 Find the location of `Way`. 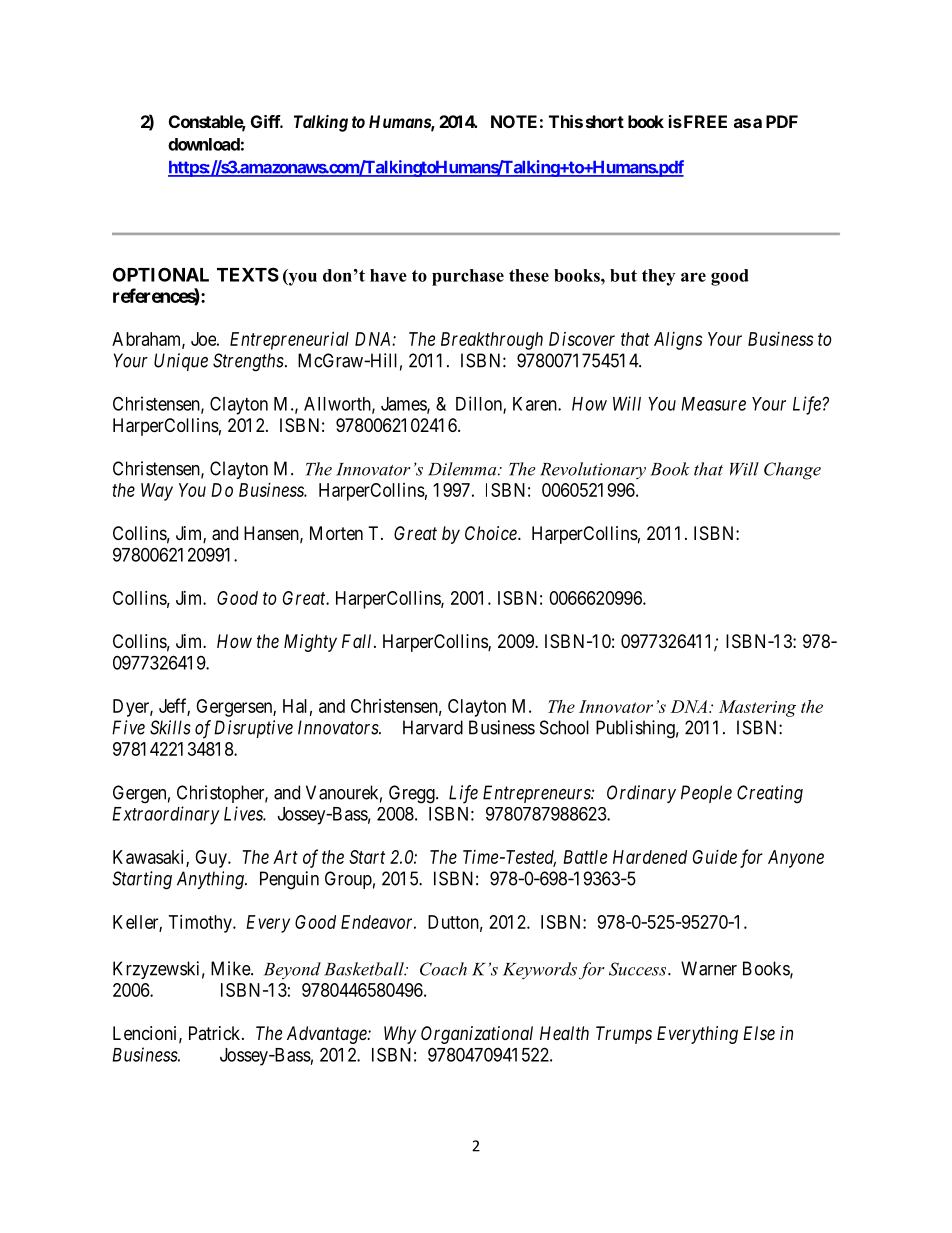

Way is located at coordinates (157, 492).
